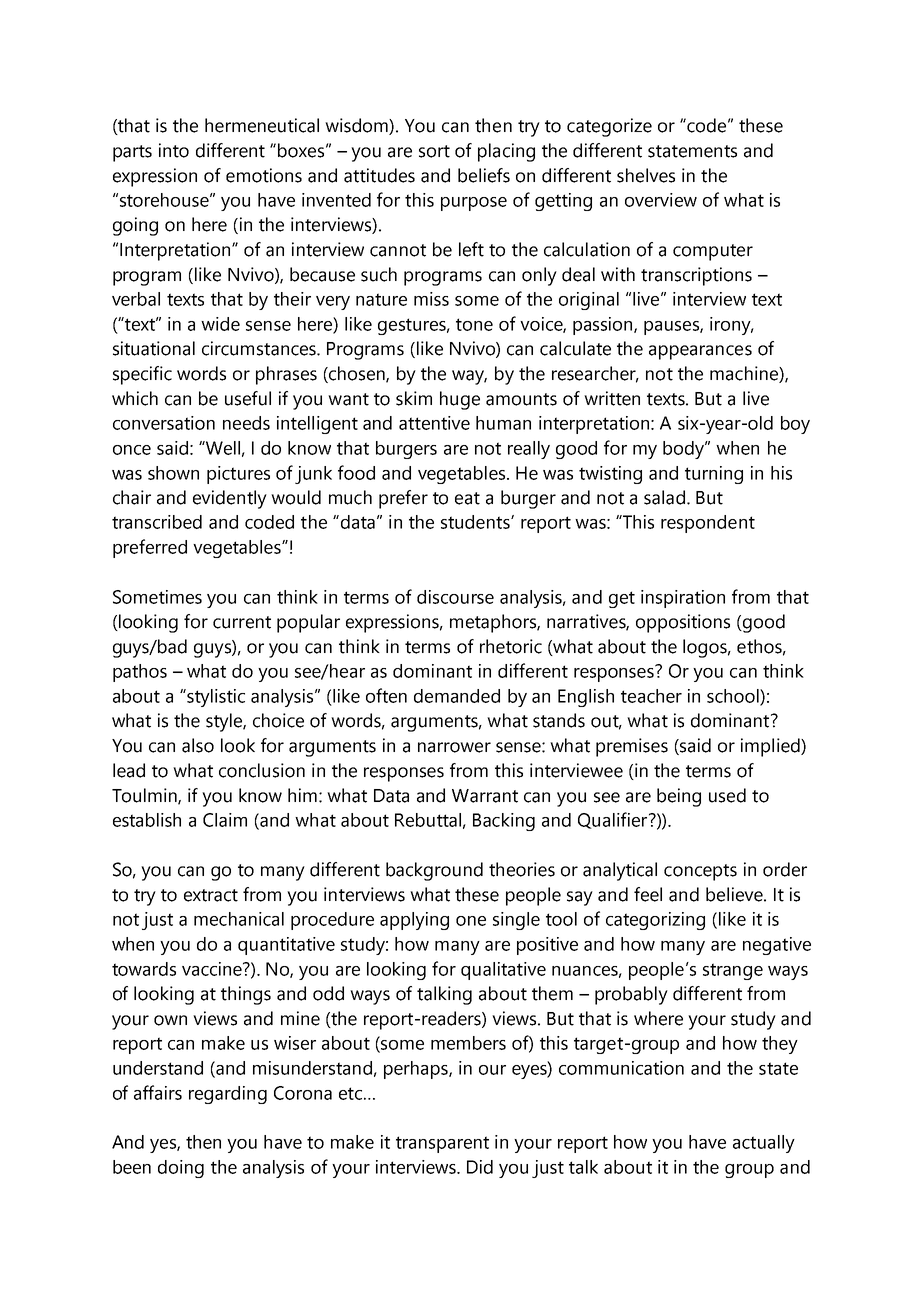 The image size is (924, 1308). I want to click on doing, so click(181, 1169).
